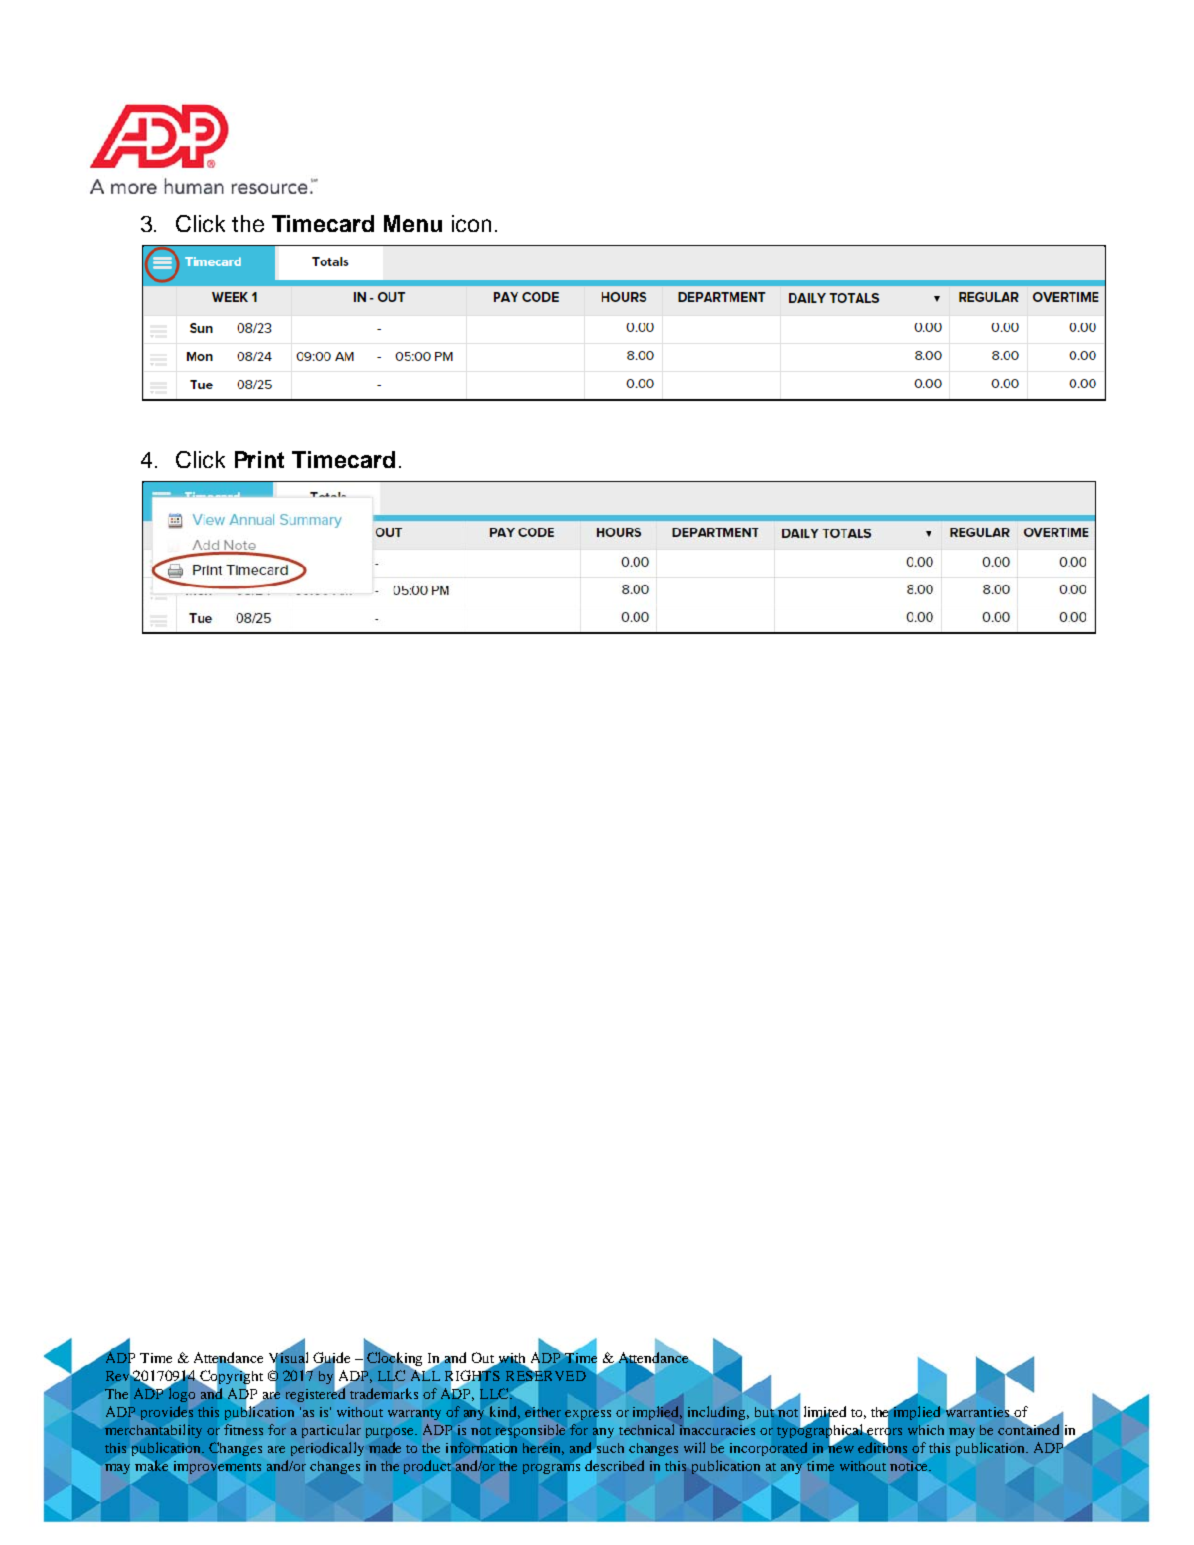 This page has width=1194, height=1545. What do you see at coordinates (588, 1415) in the page?
I see `express` at bounding box center [588, 1415].
